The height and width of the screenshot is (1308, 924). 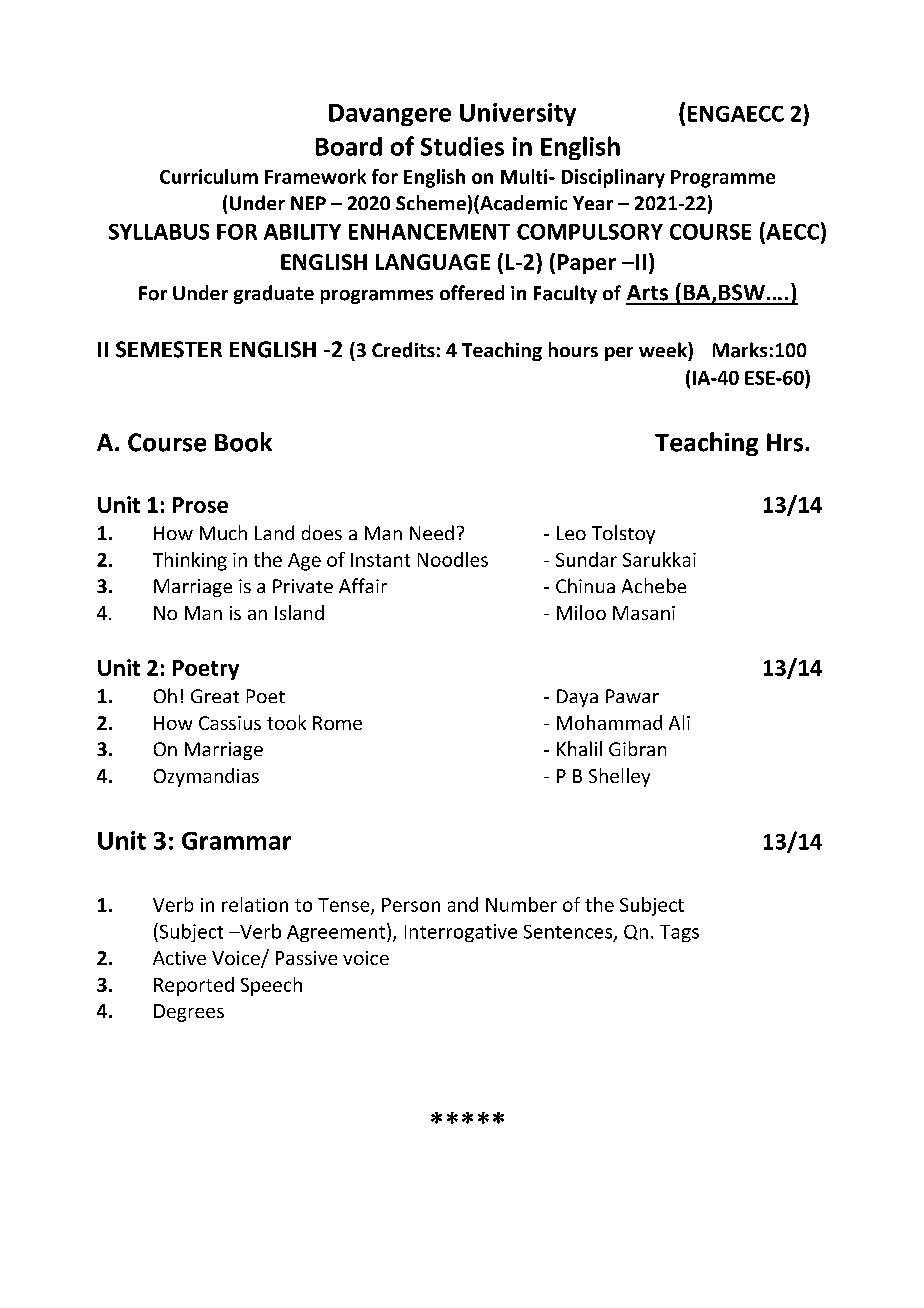 I want to click on Interrogative, so click(x=461, y=933).
